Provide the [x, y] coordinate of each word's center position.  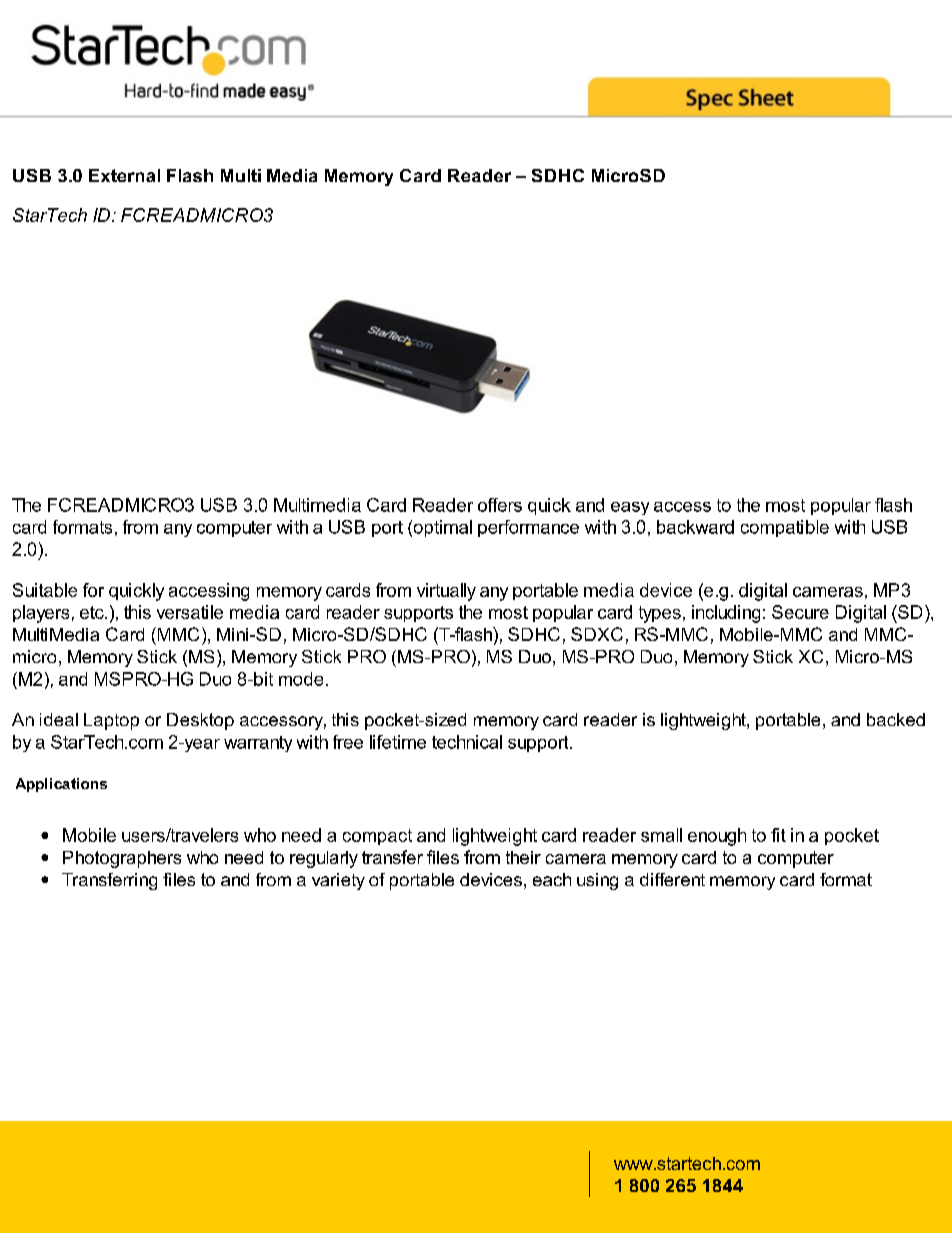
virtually [446, 592]
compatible [785, 528]
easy [630, 508]
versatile [190, 612]
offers [500, 505]
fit [778, 835]
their [523, 857]
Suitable [45, 590]
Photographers [122, 859]
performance [528, 528]
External [124, 175]
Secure [800, 612]
